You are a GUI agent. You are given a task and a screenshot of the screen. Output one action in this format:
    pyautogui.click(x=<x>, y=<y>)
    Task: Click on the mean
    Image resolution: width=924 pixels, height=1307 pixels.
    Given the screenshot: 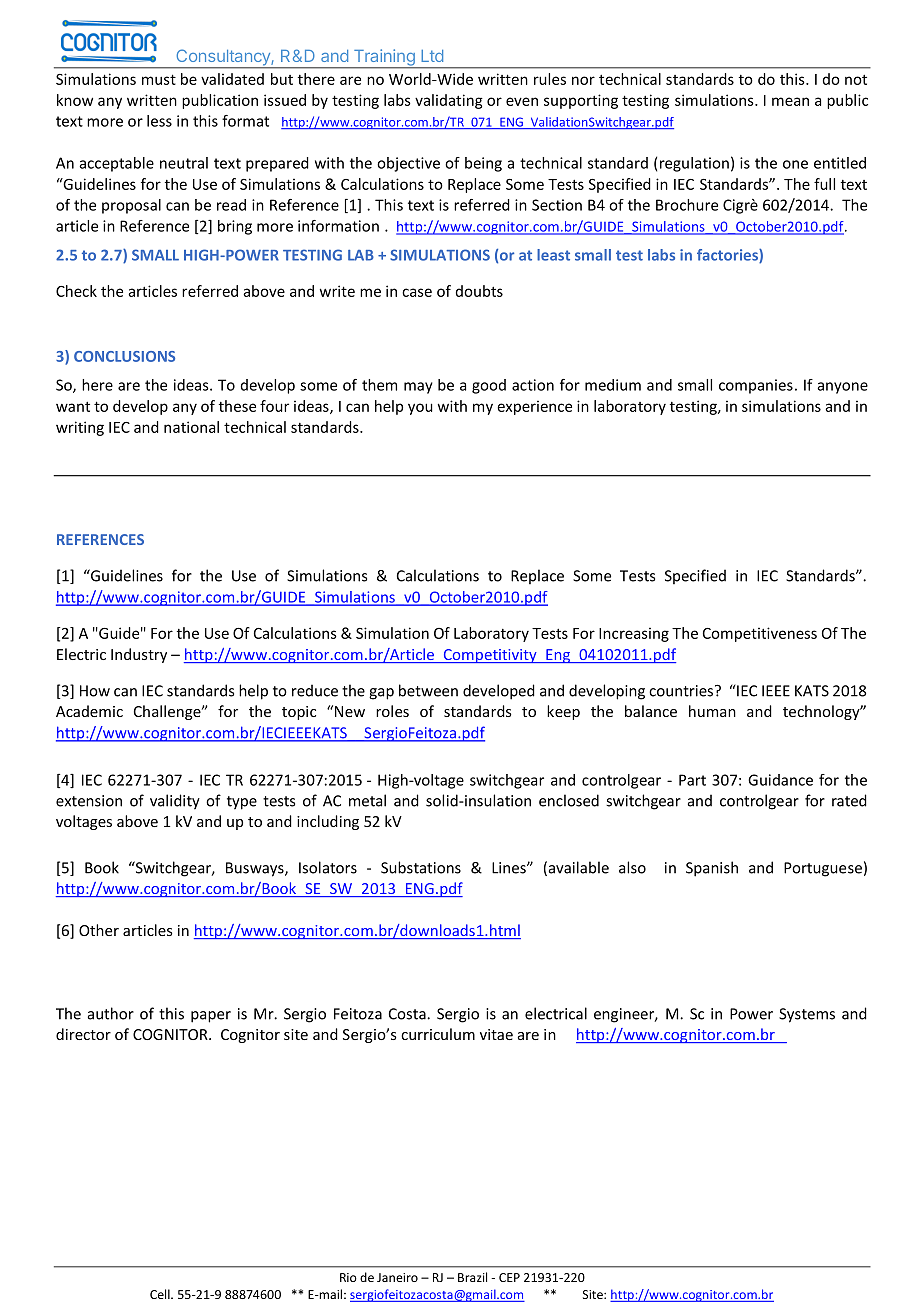 What is the action you would take?
    pyautogui.click(x=790, y=101)
